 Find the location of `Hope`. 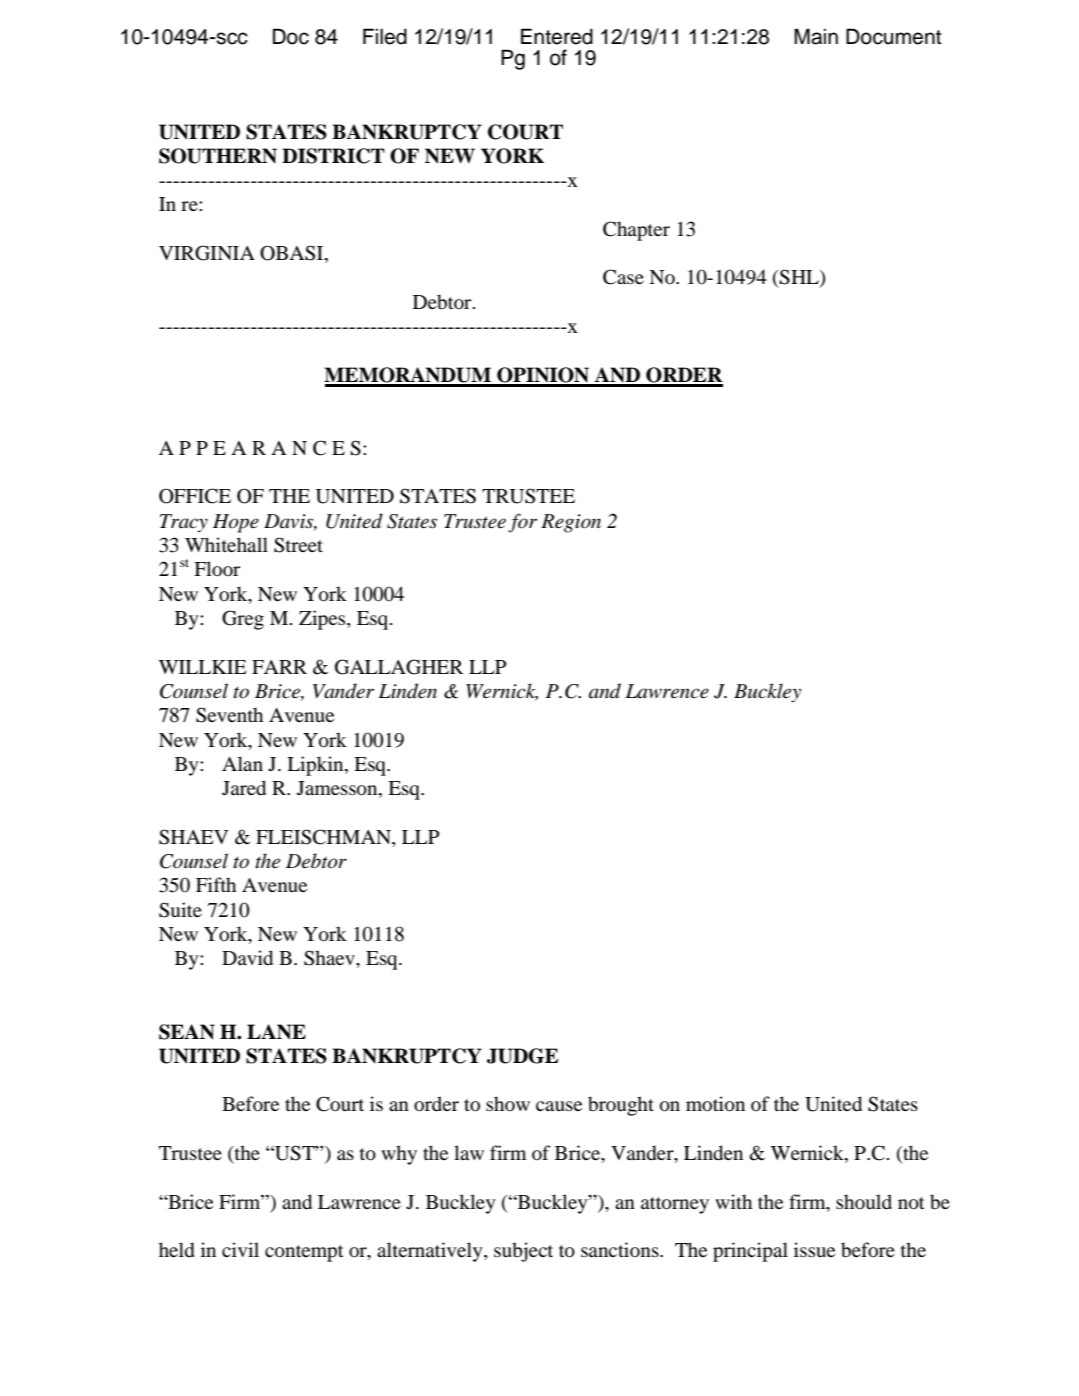

Hope is located at coordinates (236, 523).
